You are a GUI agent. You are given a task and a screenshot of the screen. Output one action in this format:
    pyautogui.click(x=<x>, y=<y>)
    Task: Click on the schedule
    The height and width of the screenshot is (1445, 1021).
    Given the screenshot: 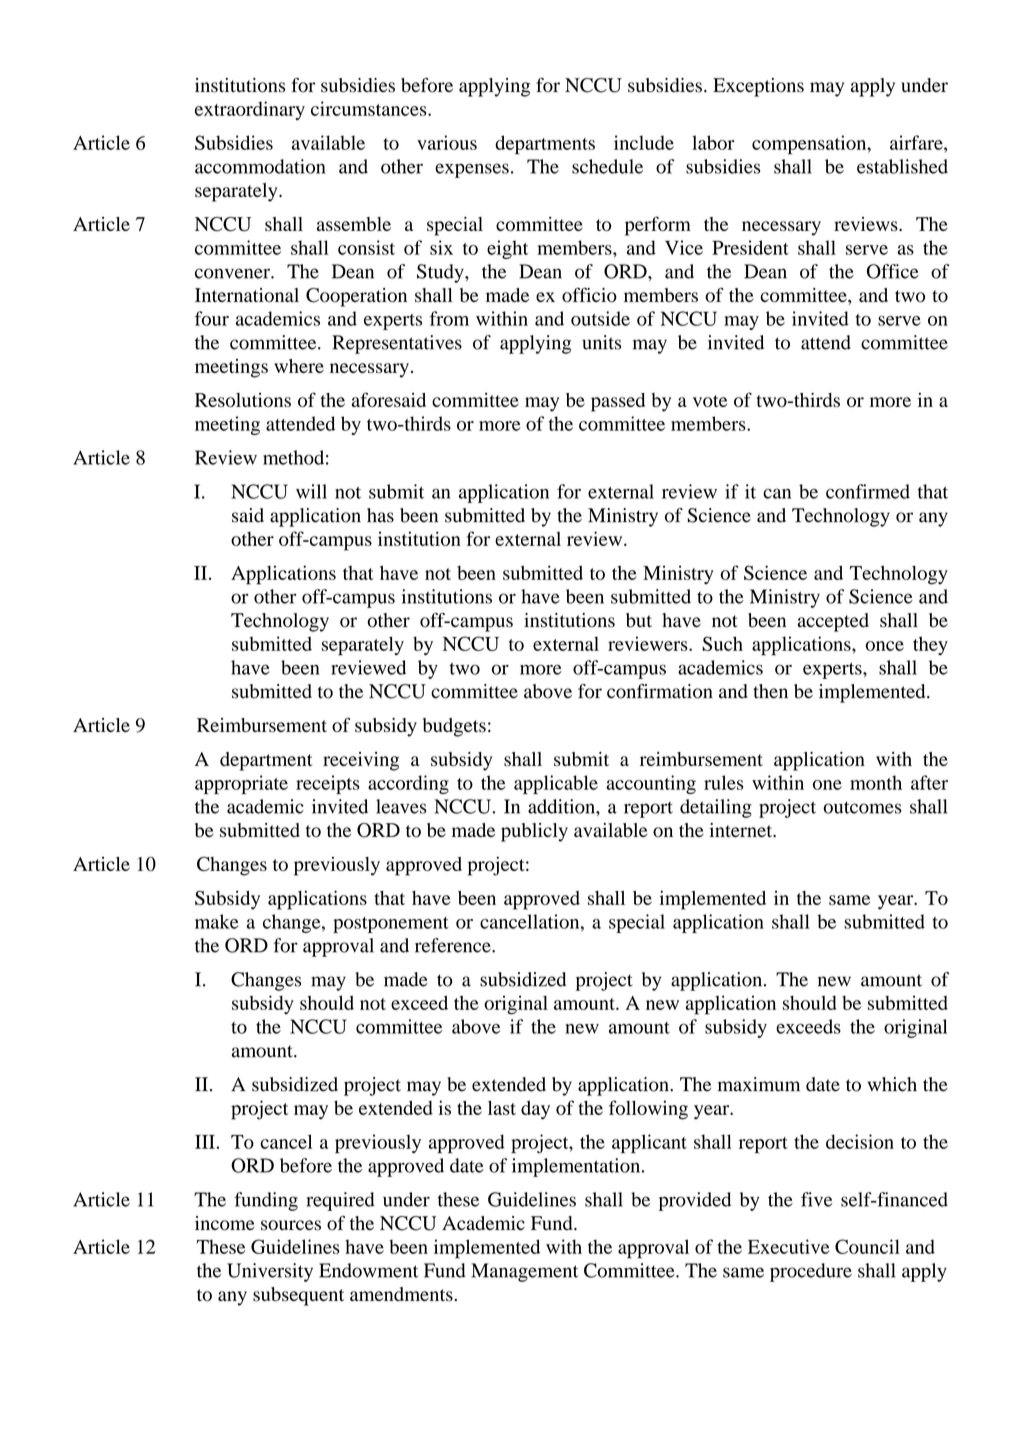 What is the action you would take?
    pyautogui.click(x=607, y=166)
